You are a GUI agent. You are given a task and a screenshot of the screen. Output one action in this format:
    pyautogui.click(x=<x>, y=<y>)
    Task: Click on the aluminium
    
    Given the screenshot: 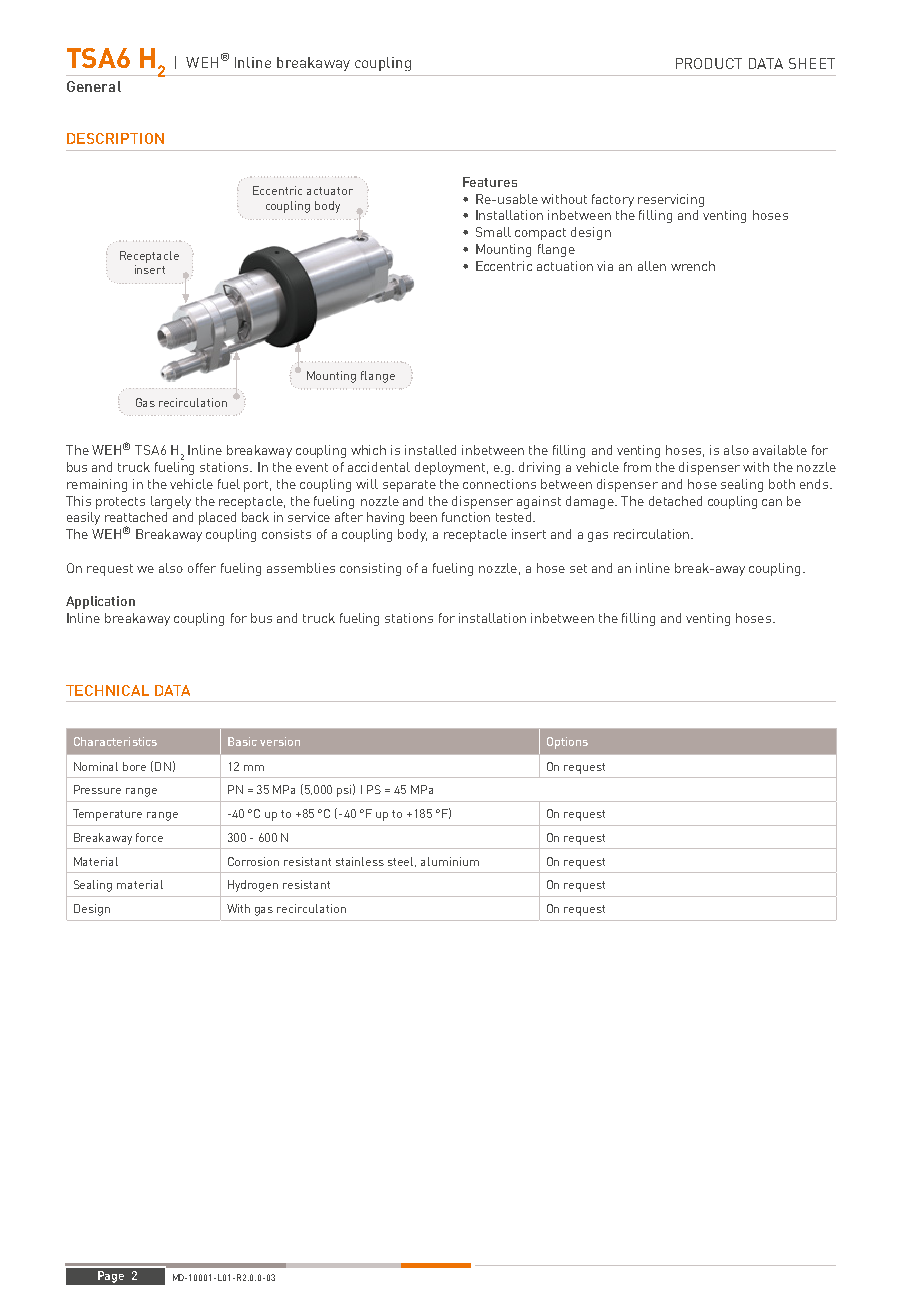 What is the action you would take?
    pyautogui.click(x=450, y=861)
